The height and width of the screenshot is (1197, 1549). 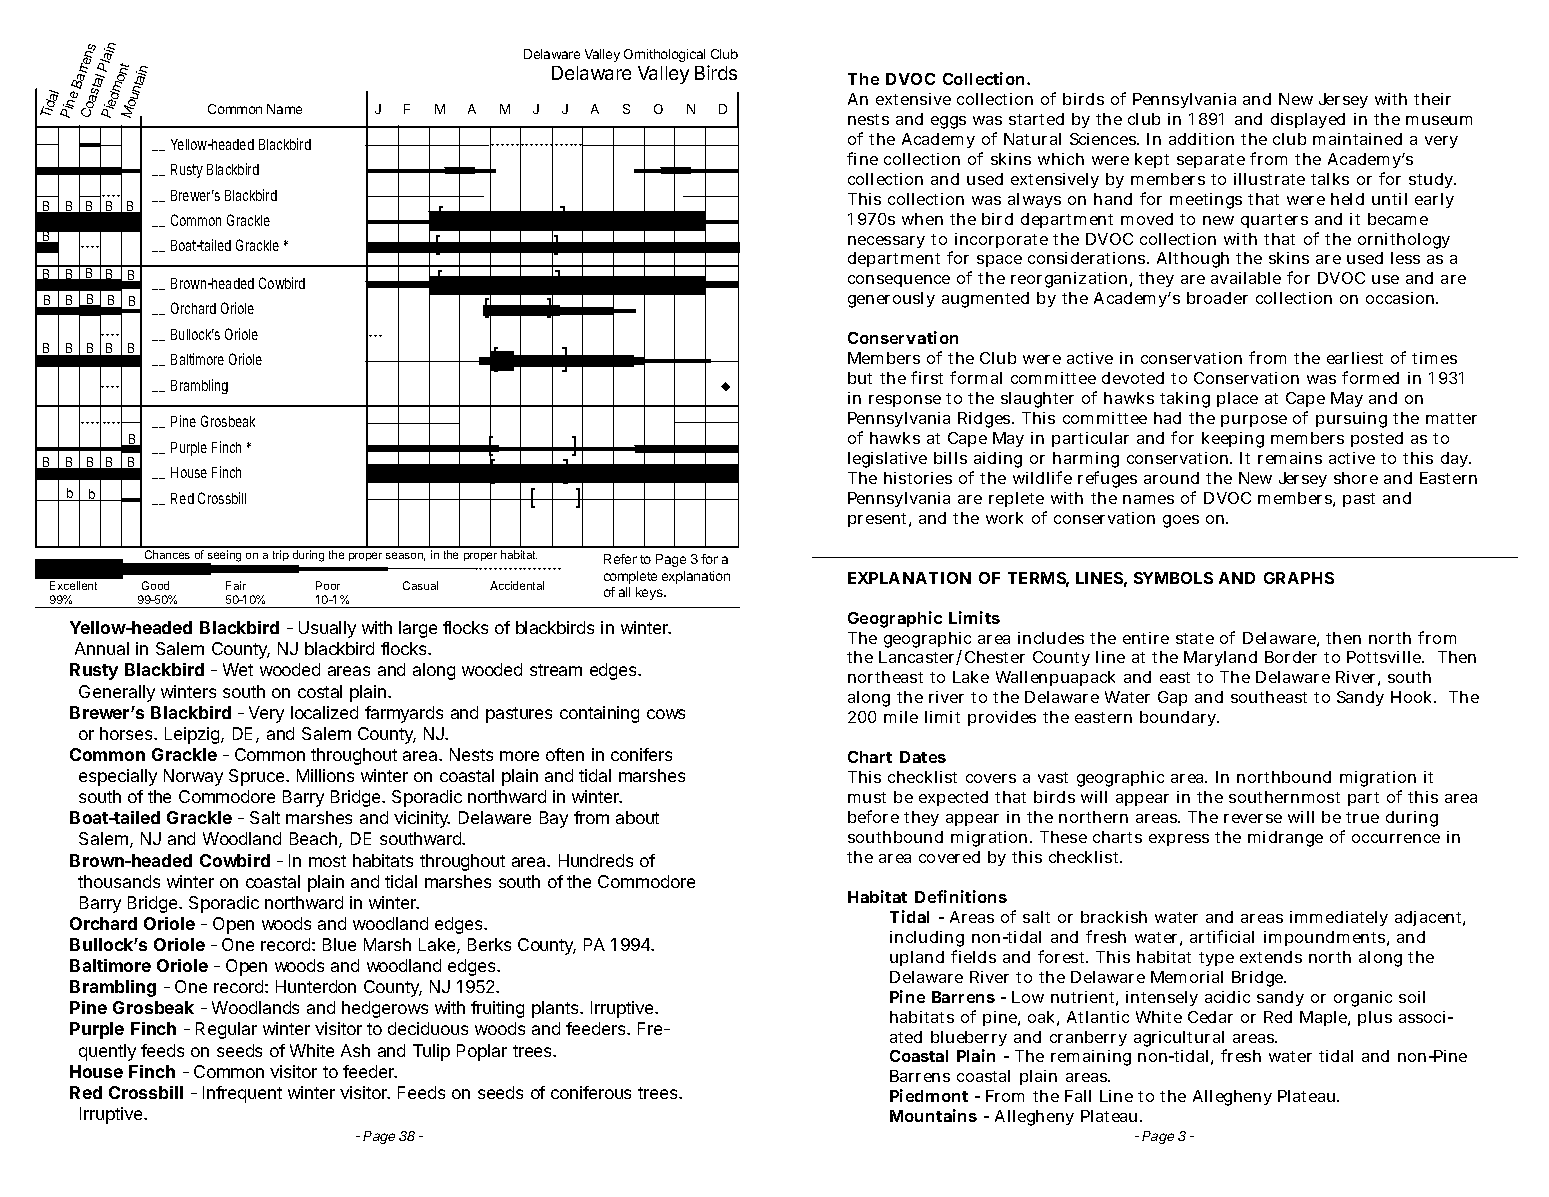 I want to click on fine, so click(x=862, y=158).
